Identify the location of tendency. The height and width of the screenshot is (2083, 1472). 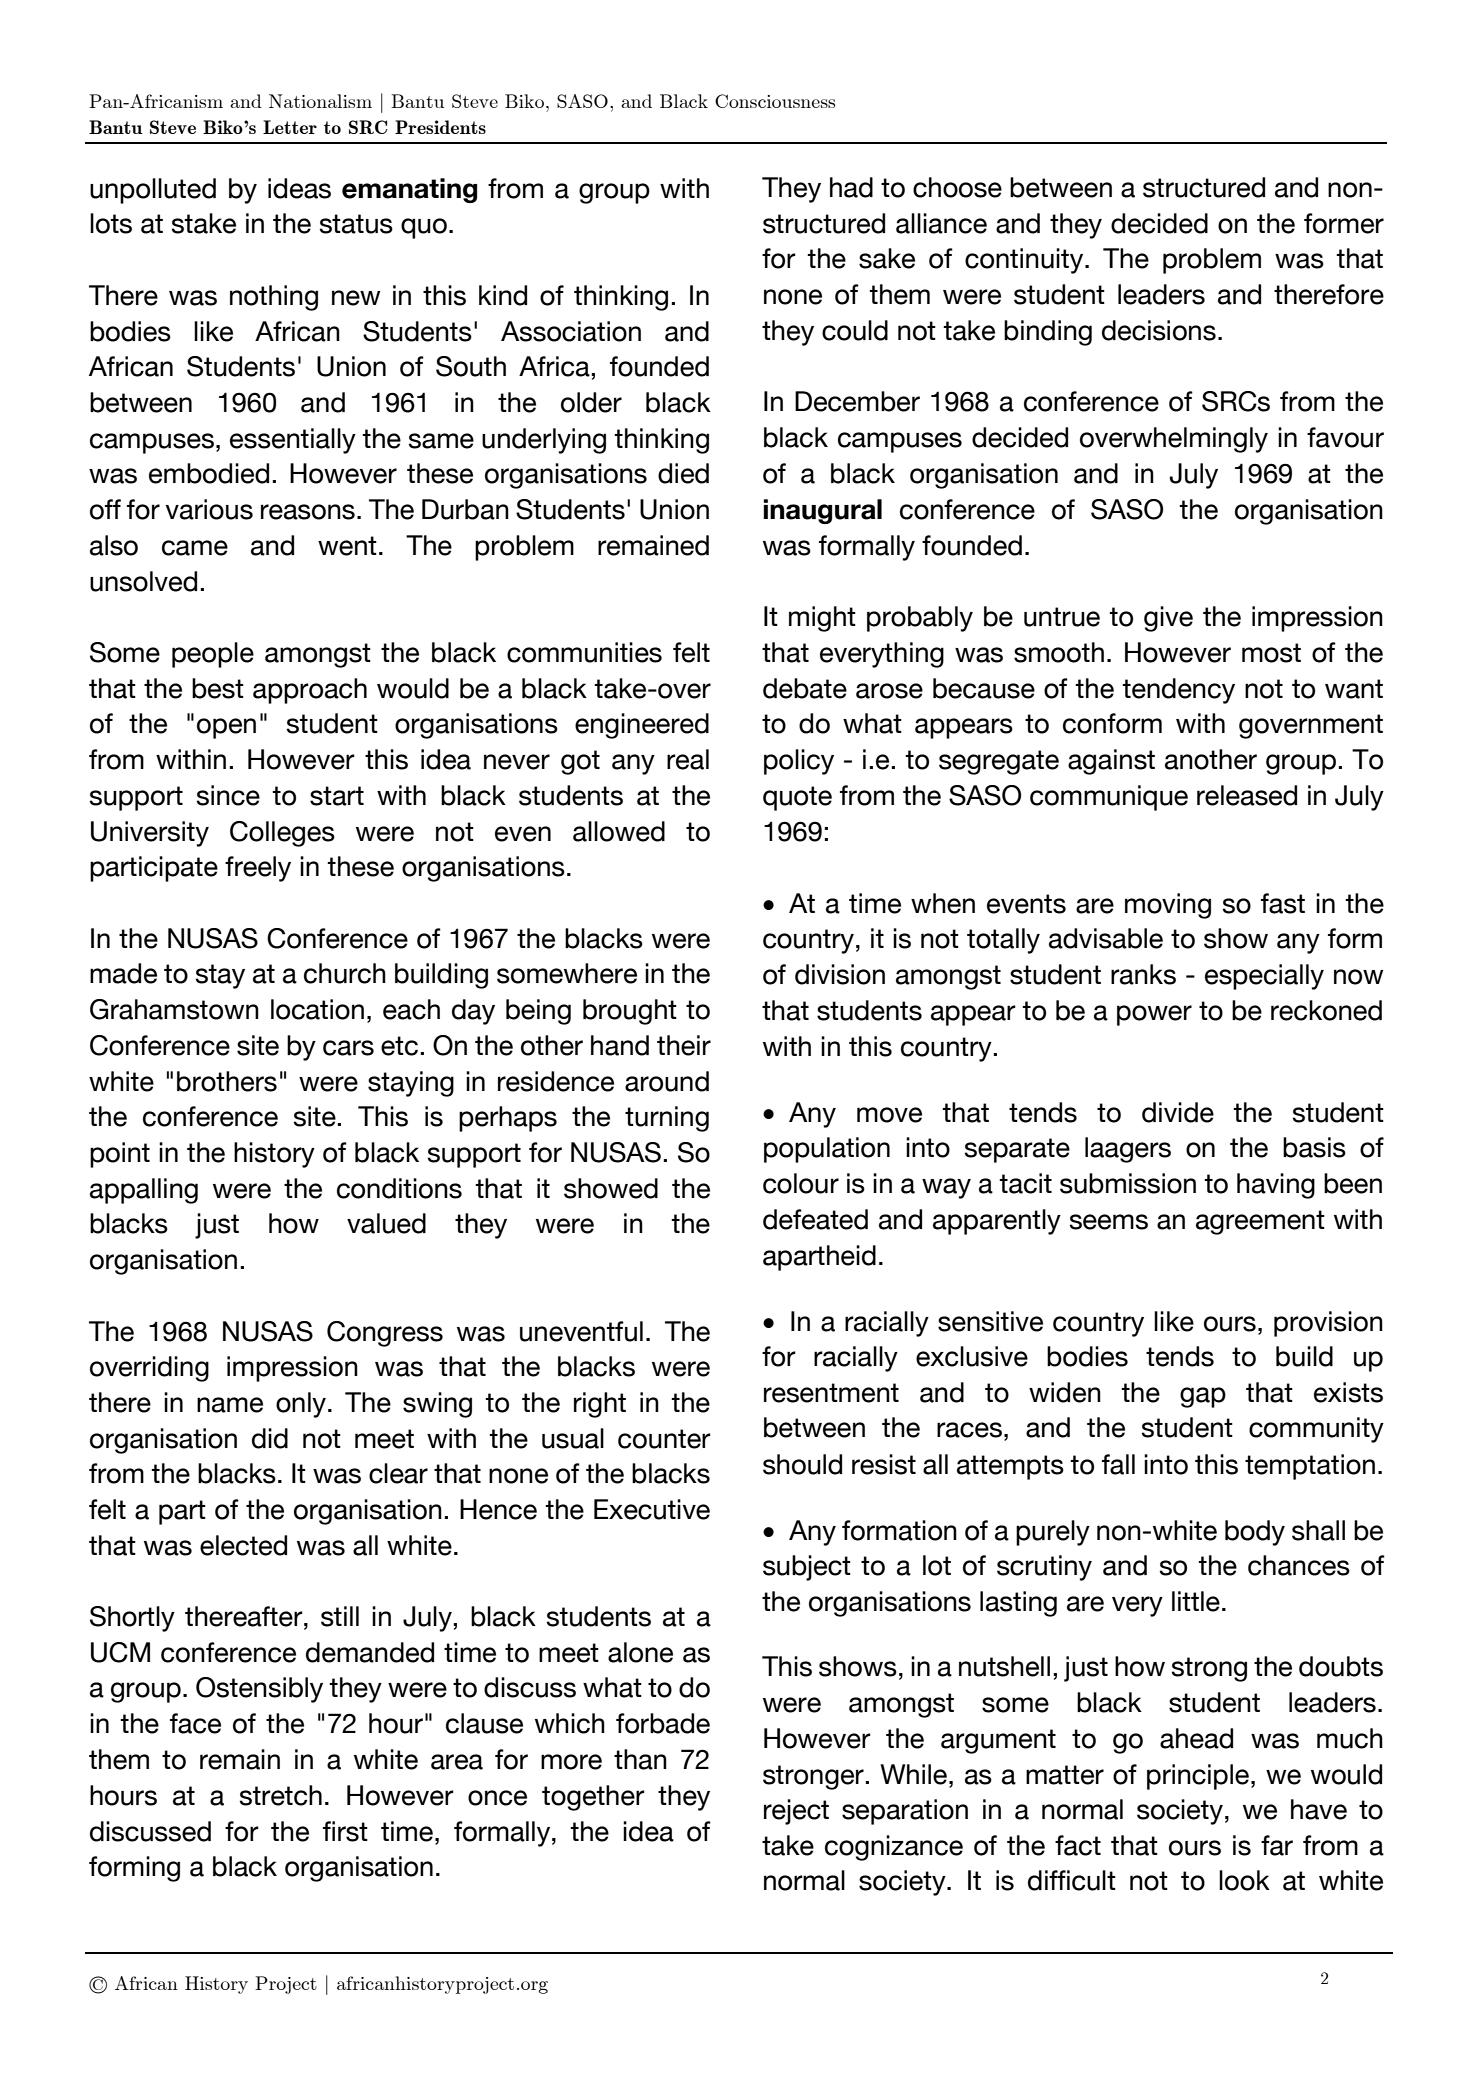
(1178, 691).
